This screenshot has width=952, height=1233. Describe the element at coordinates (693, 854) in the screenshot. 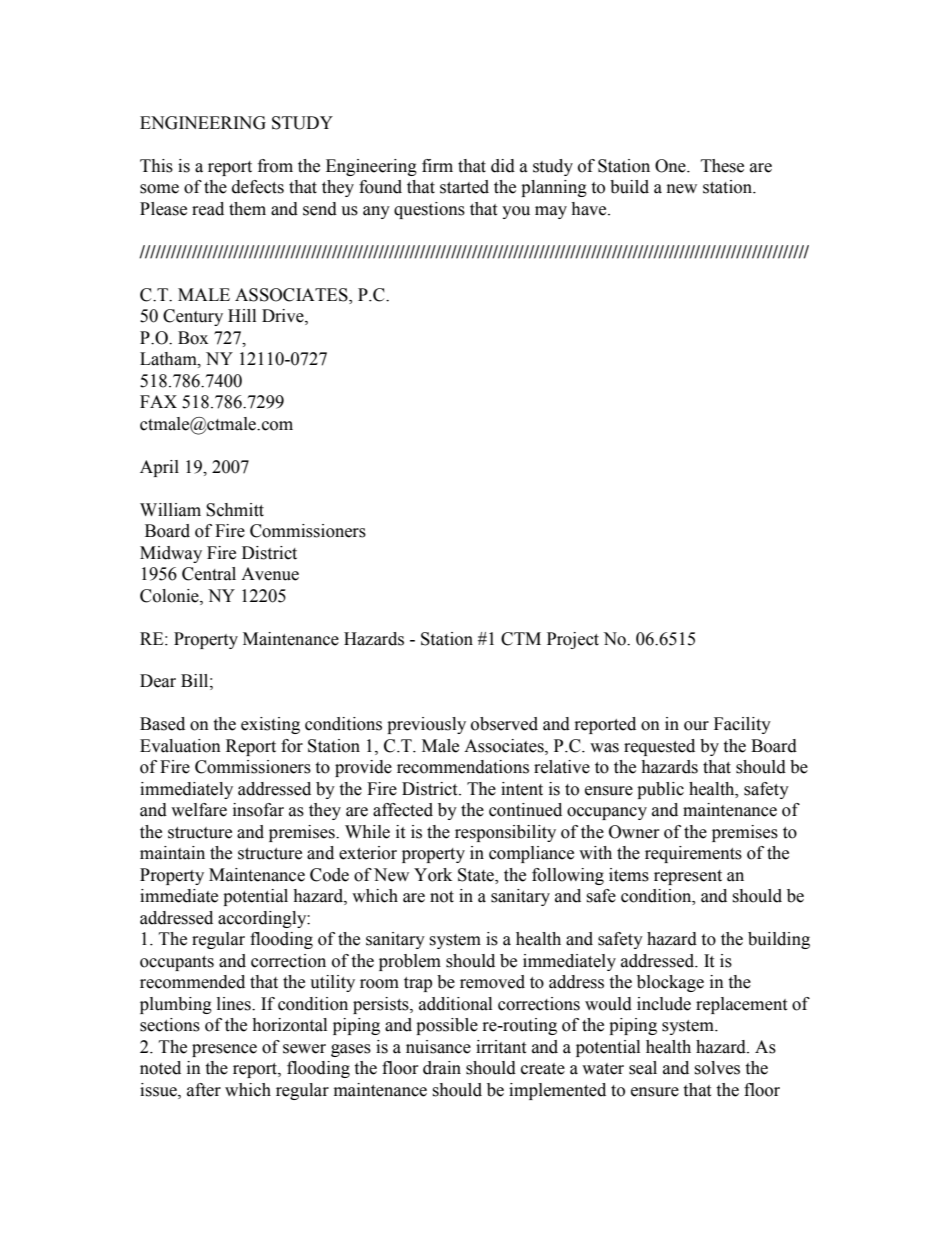

I see `requirements` at that location.
